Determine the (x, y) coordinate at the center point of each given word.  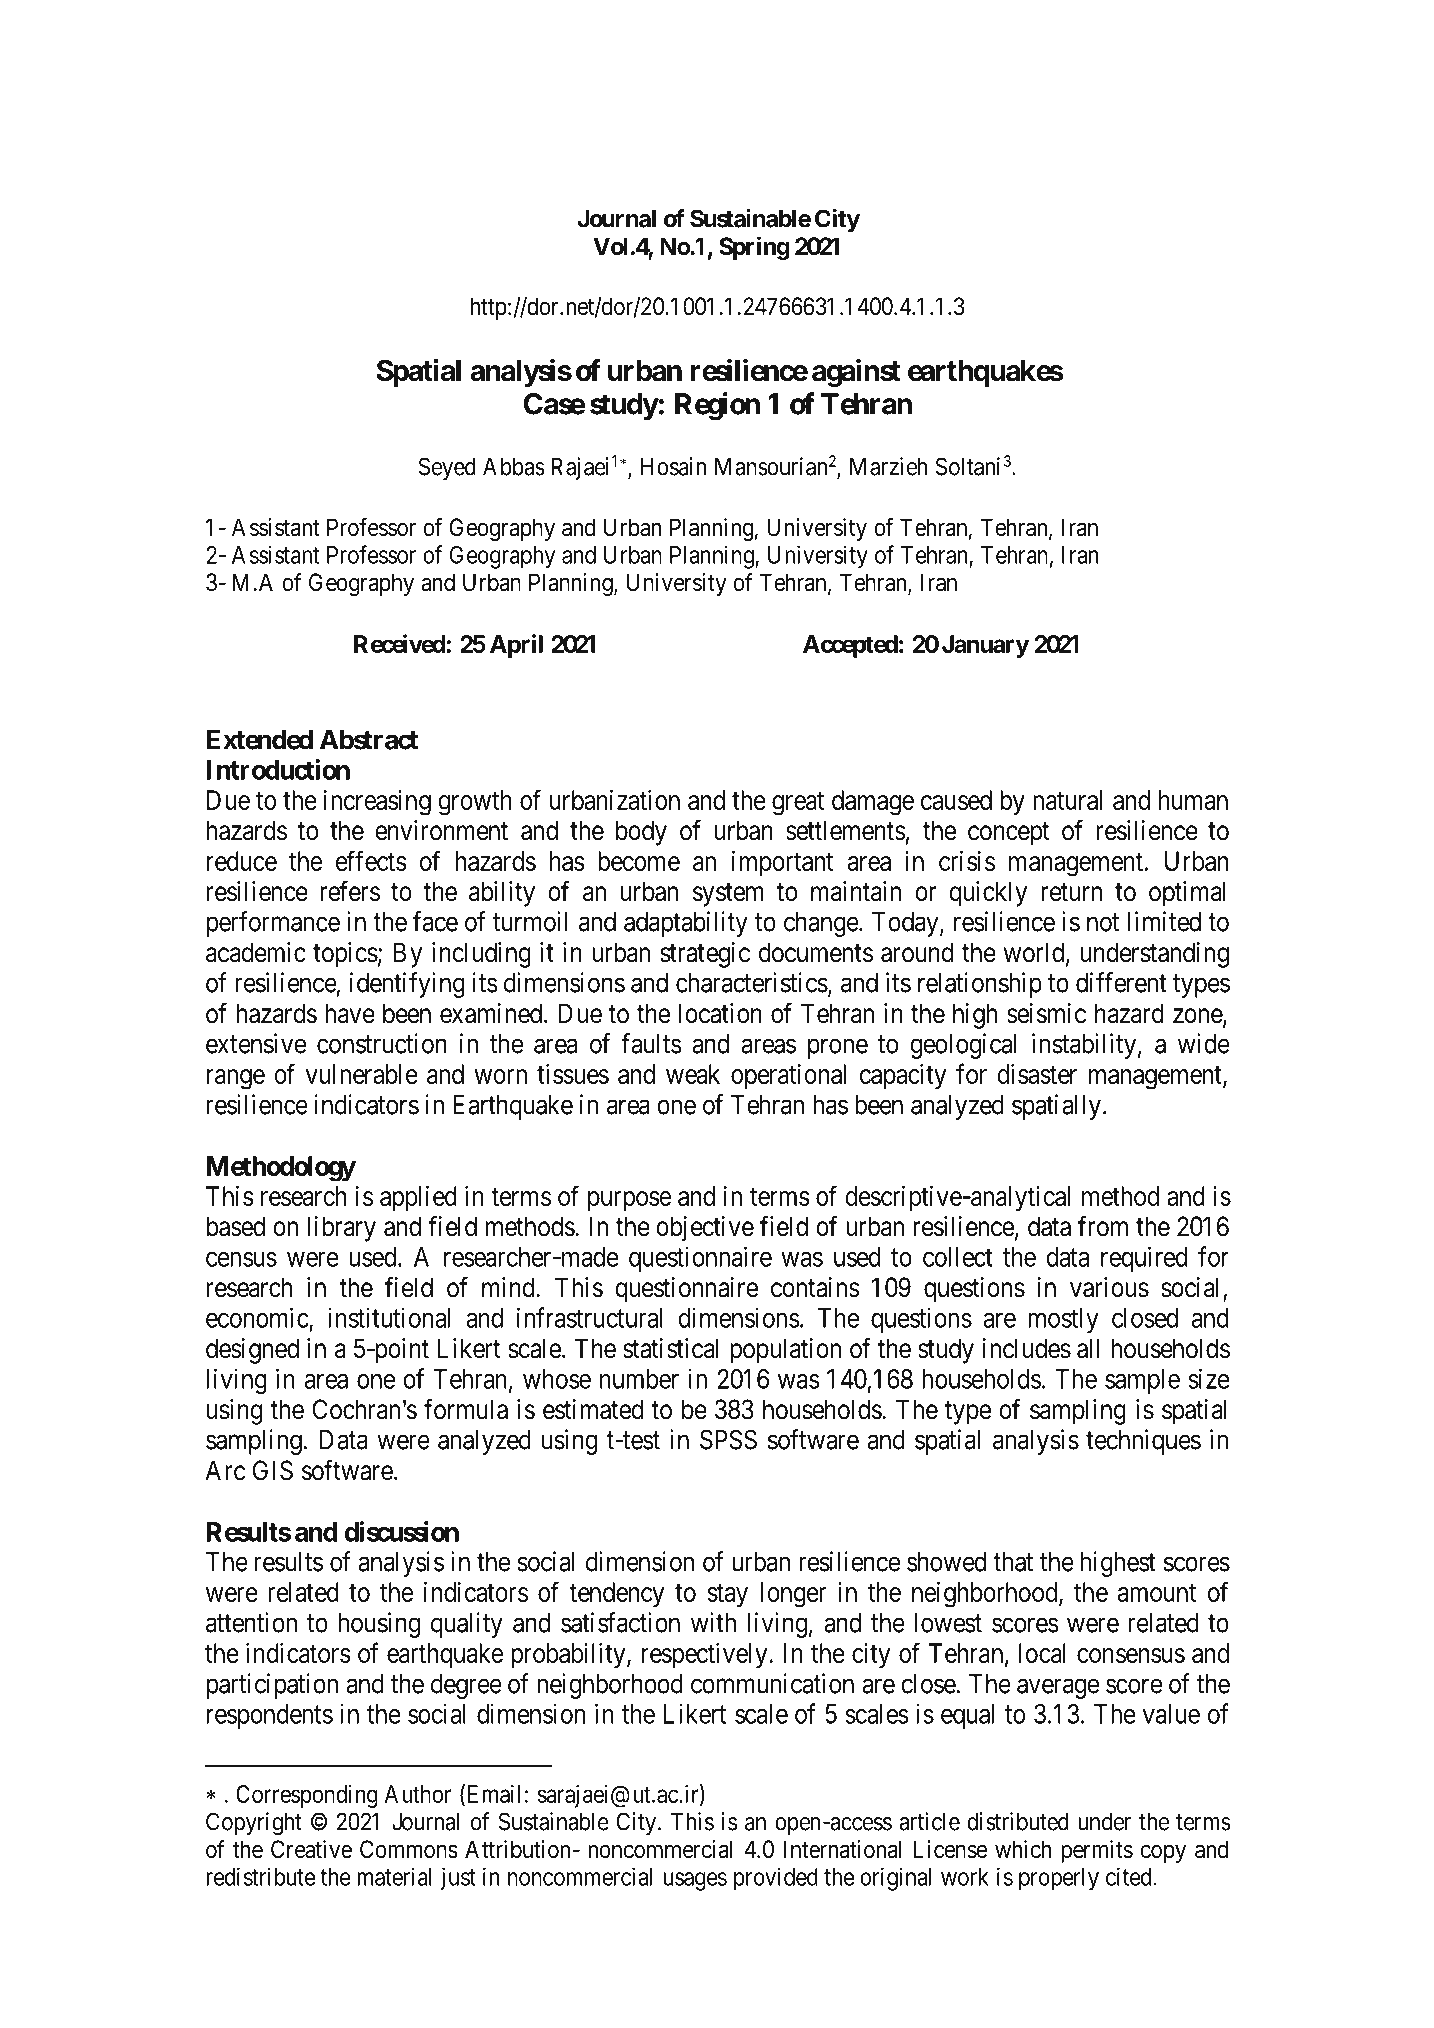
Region (717, 406)
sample (1142, 1381)
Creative (311, 1849)
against (856, 373)
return (1071, 892)
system (728, 895)
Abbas (514, 466)
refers (350, 891)
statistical (670, 1348)
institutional (389, 1317)
